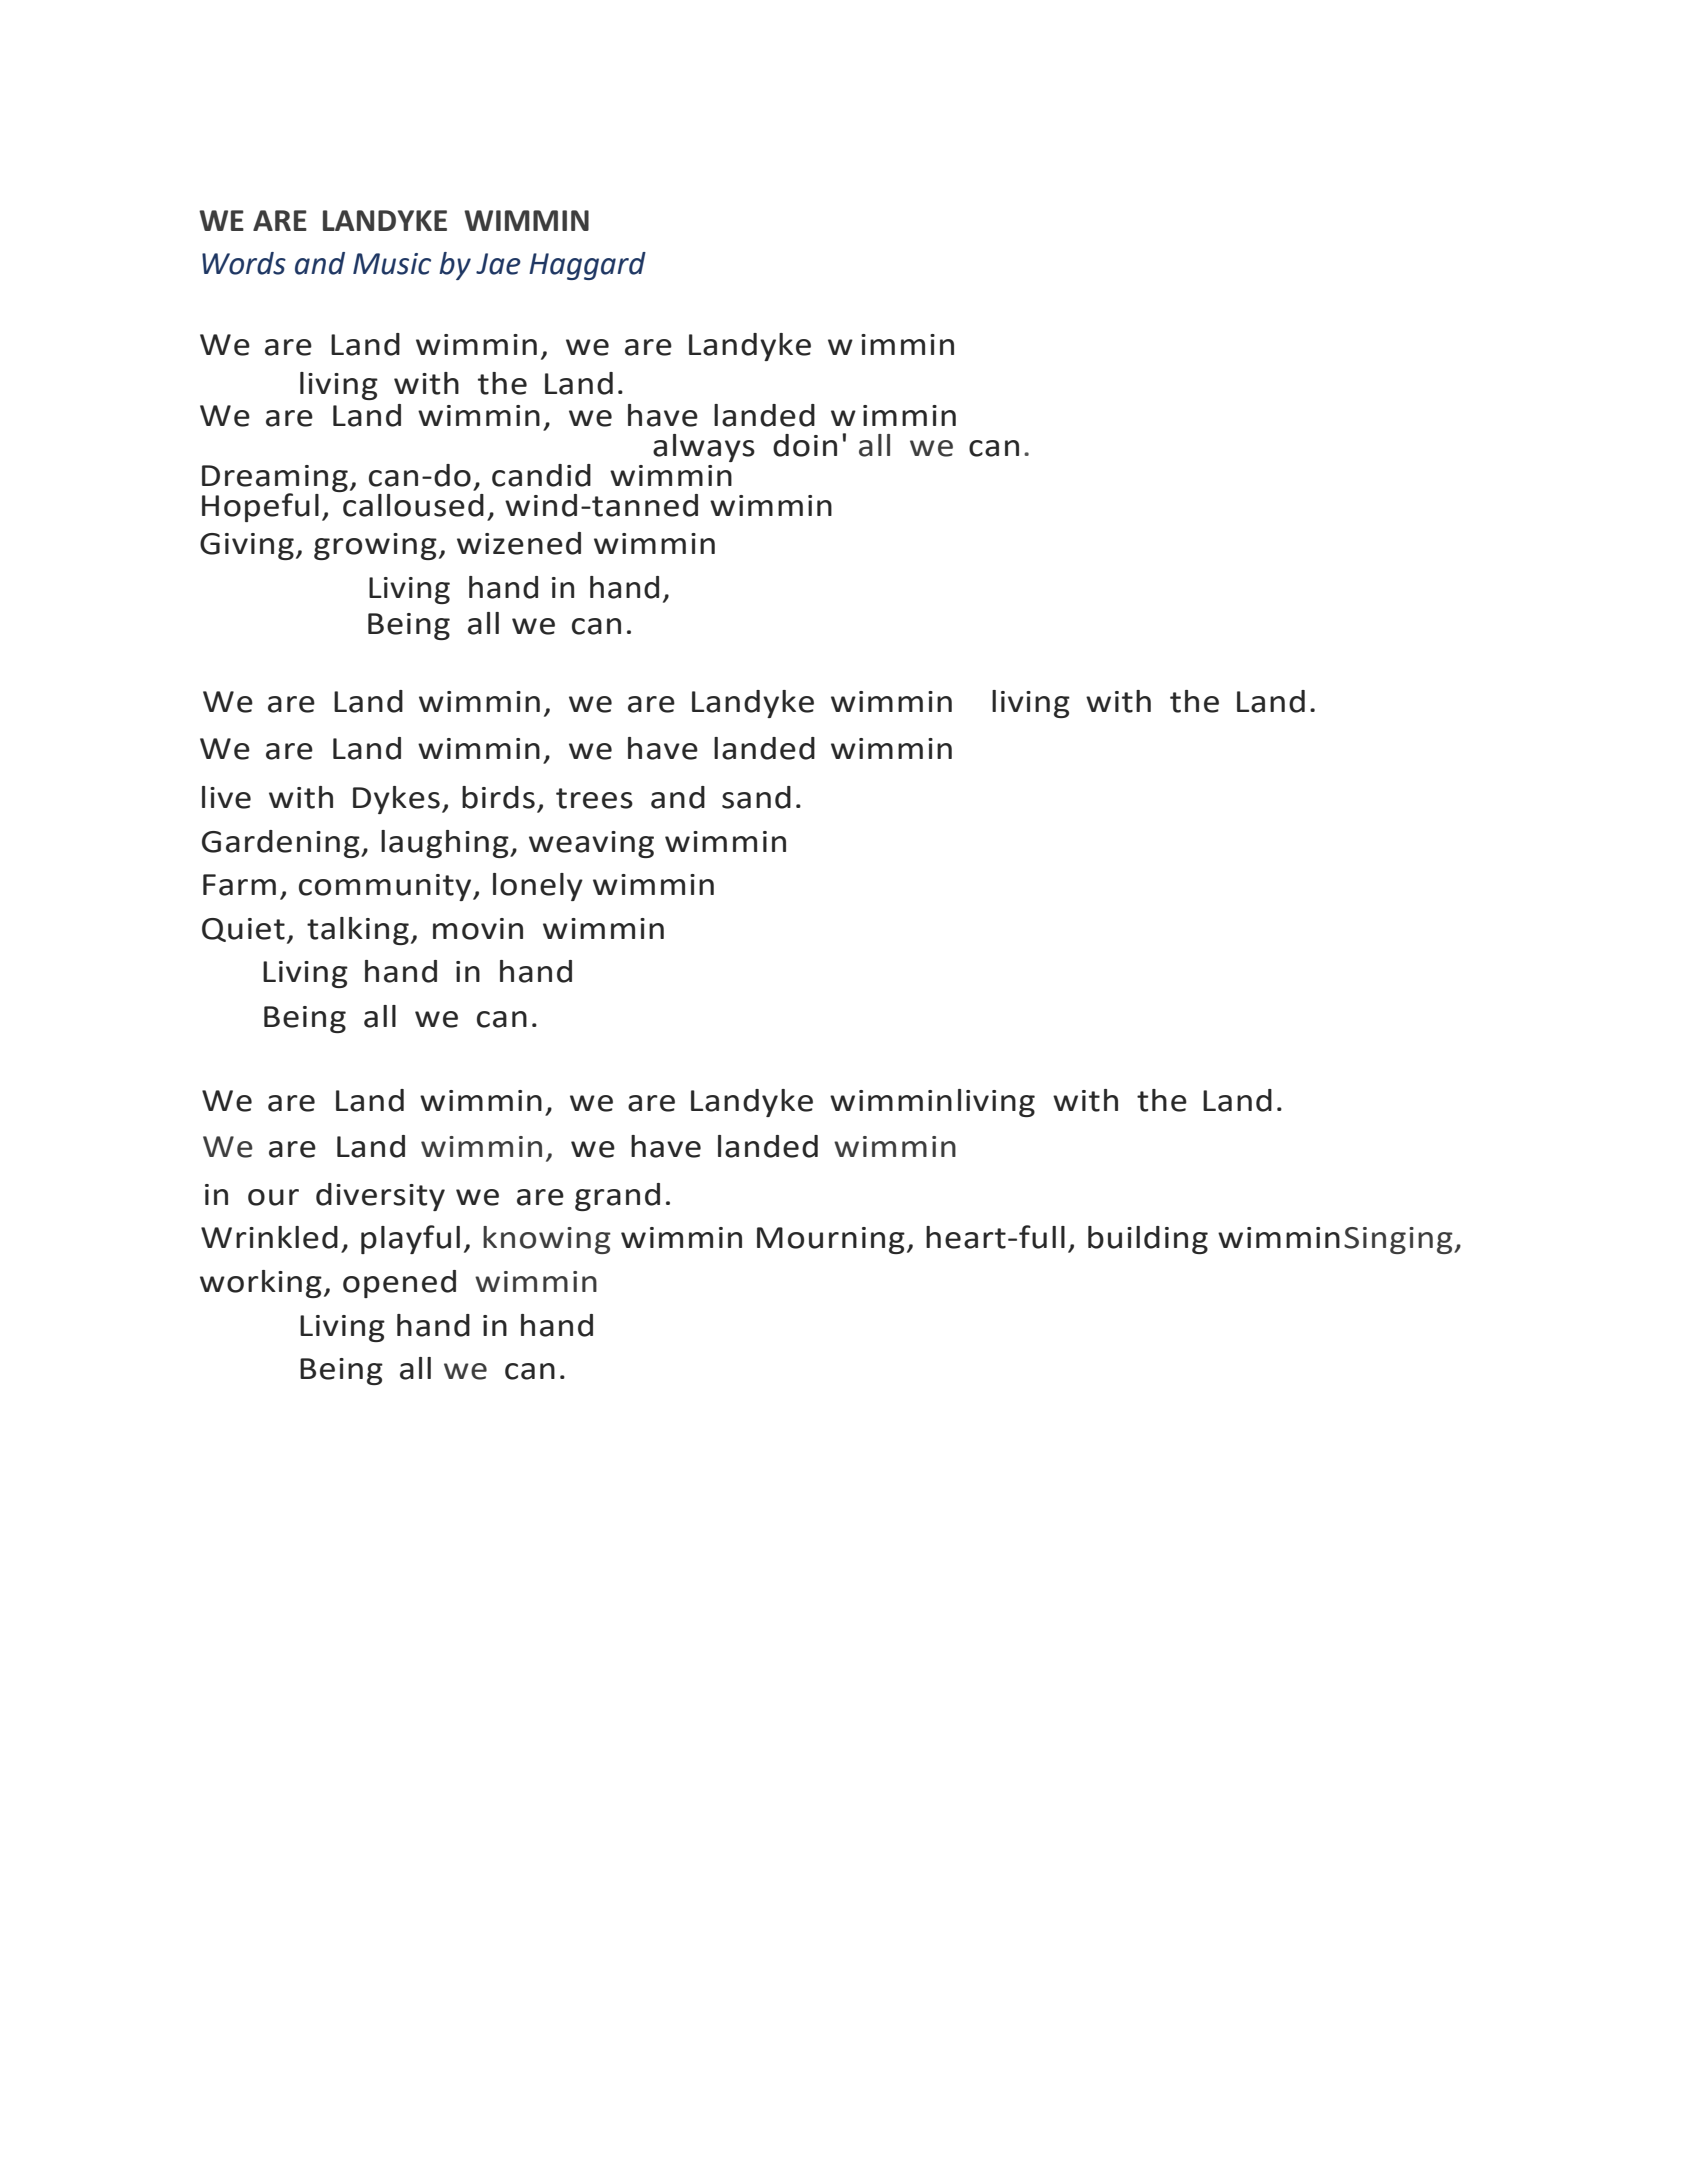 The height and width of the screenshot is (2175, 1681). I want to click on building, so click(1148, 1240).
